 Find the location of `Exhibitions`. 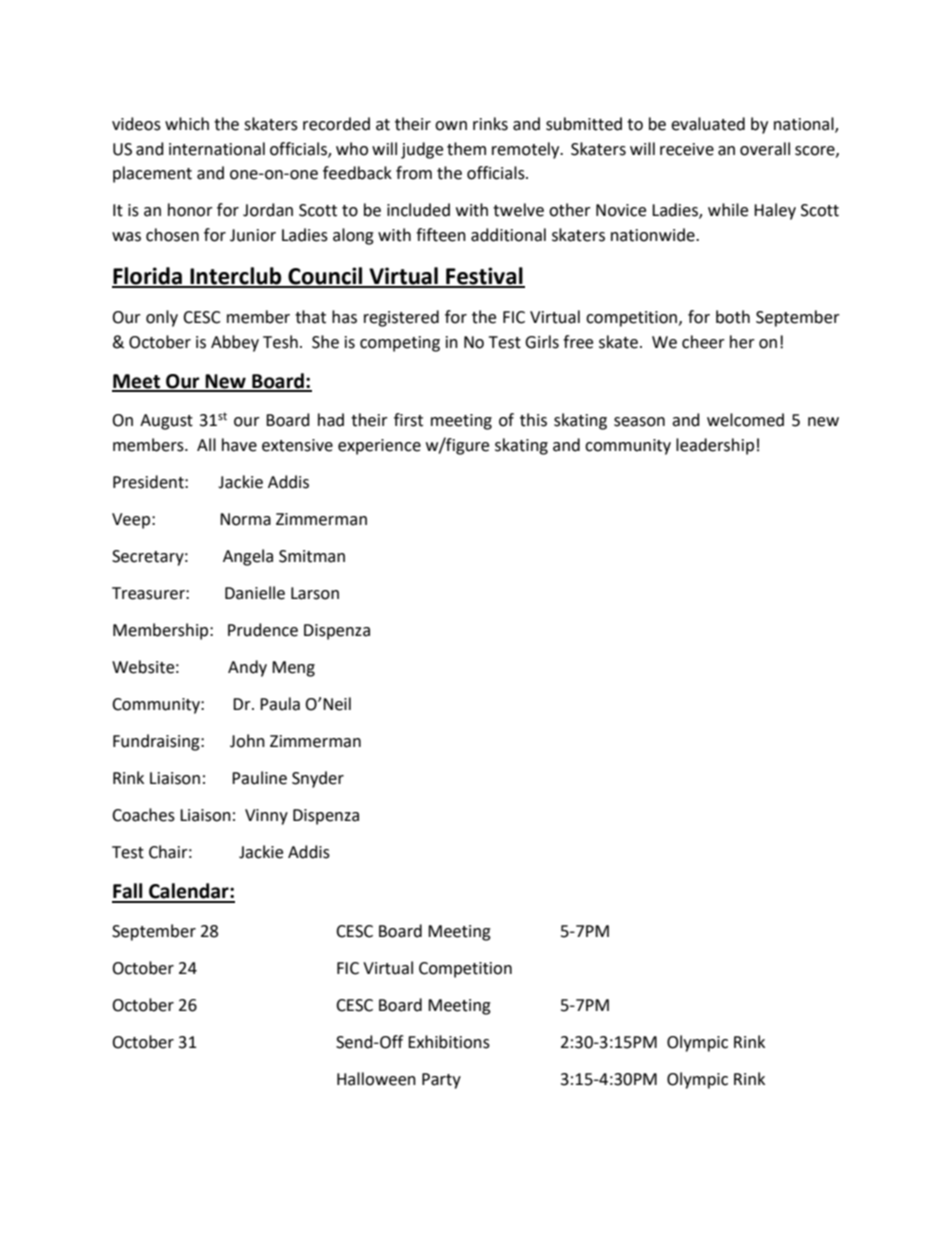

Exhibitions is located at coordinates (449, 1042).
